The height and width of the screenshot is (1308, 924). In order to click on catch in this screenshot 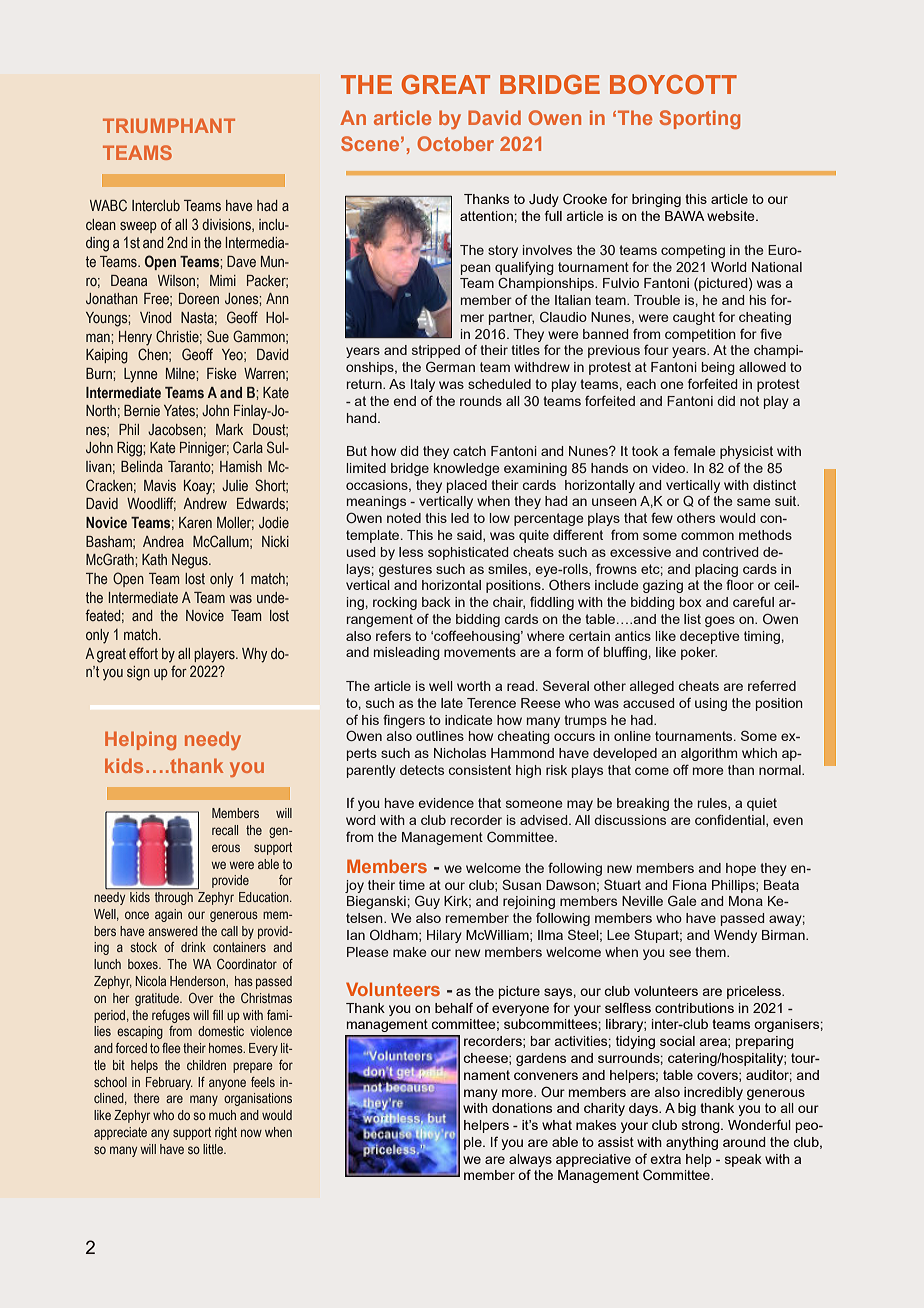, I will do `click(469, 451)`.
